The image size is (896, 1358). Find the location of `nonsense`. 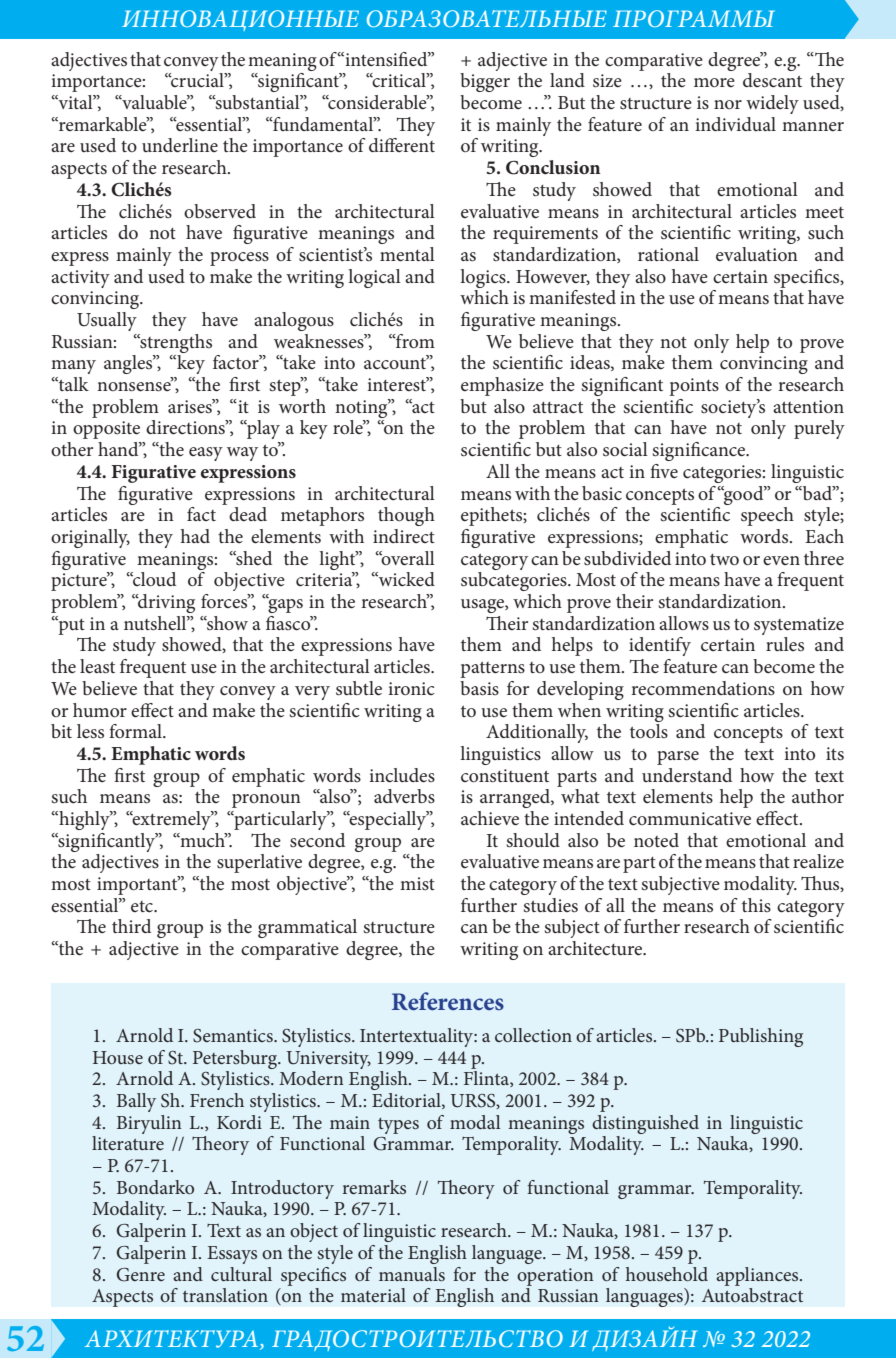

nonsense is located at coordinates (135, 386).
